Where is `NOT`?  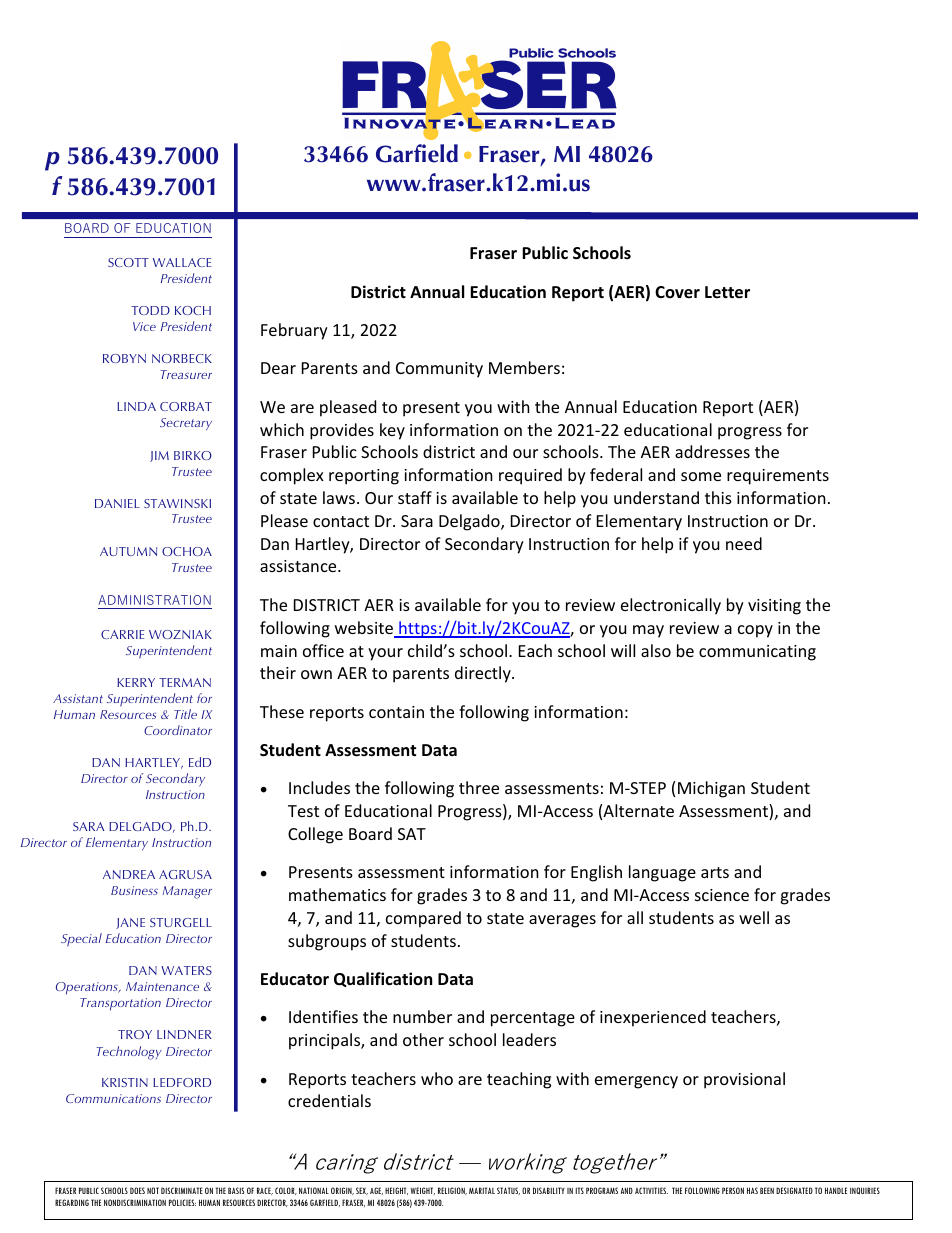
NOT is located at coordinates (153, 1190).
